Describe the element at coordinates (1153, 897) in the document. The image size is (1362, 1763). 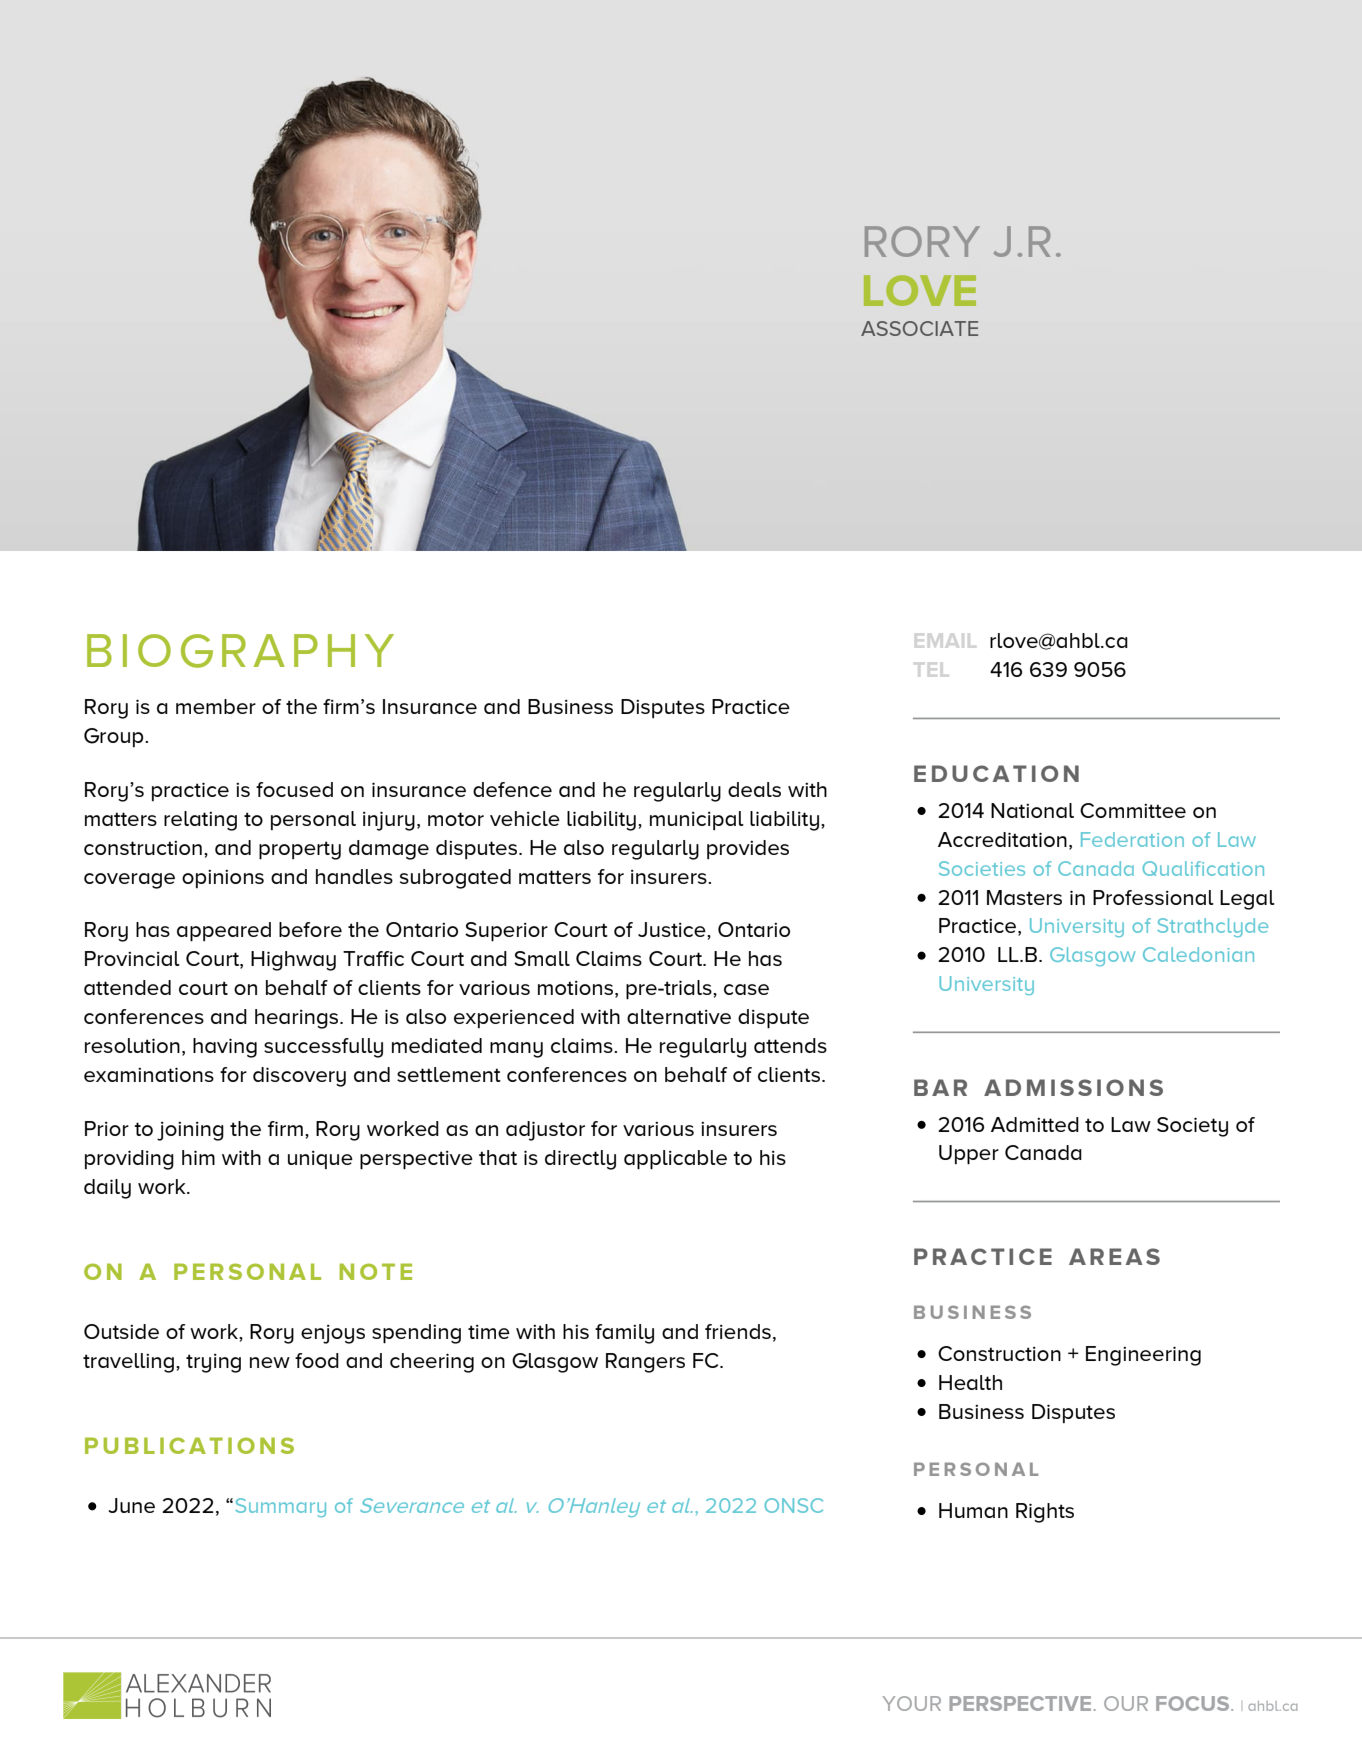
I see `Professional` at that location.
